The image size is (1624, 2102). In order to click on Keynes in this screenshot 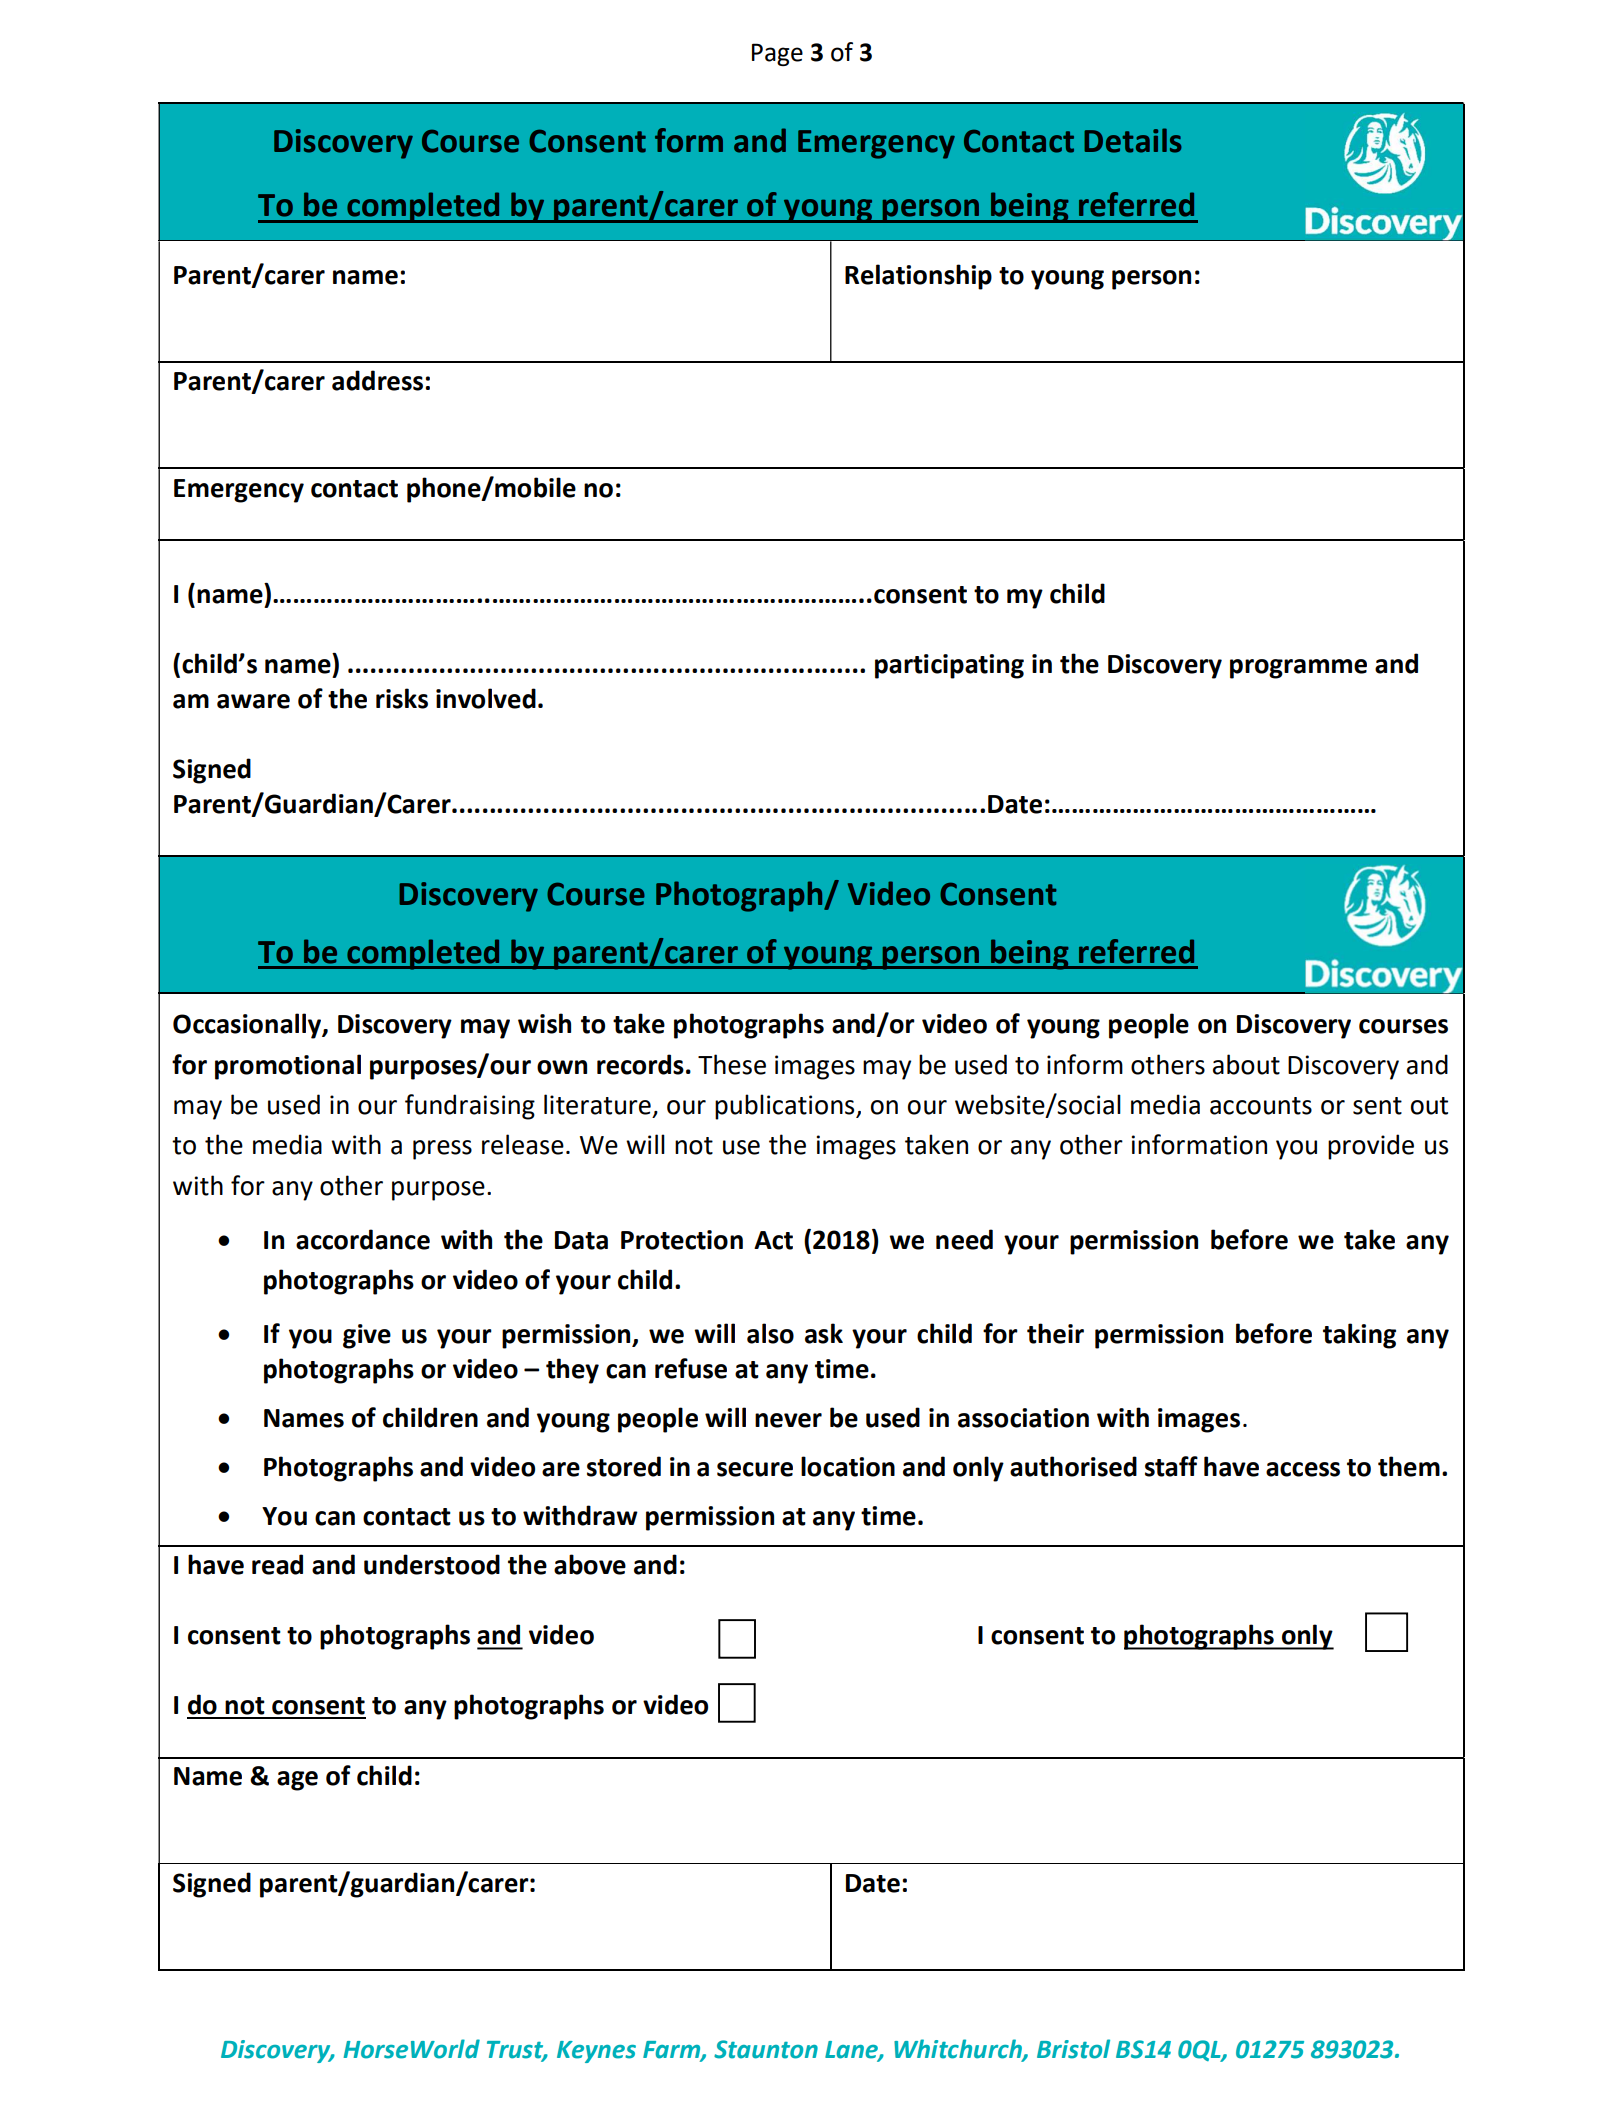, I will do `click(596, 2052)`.
